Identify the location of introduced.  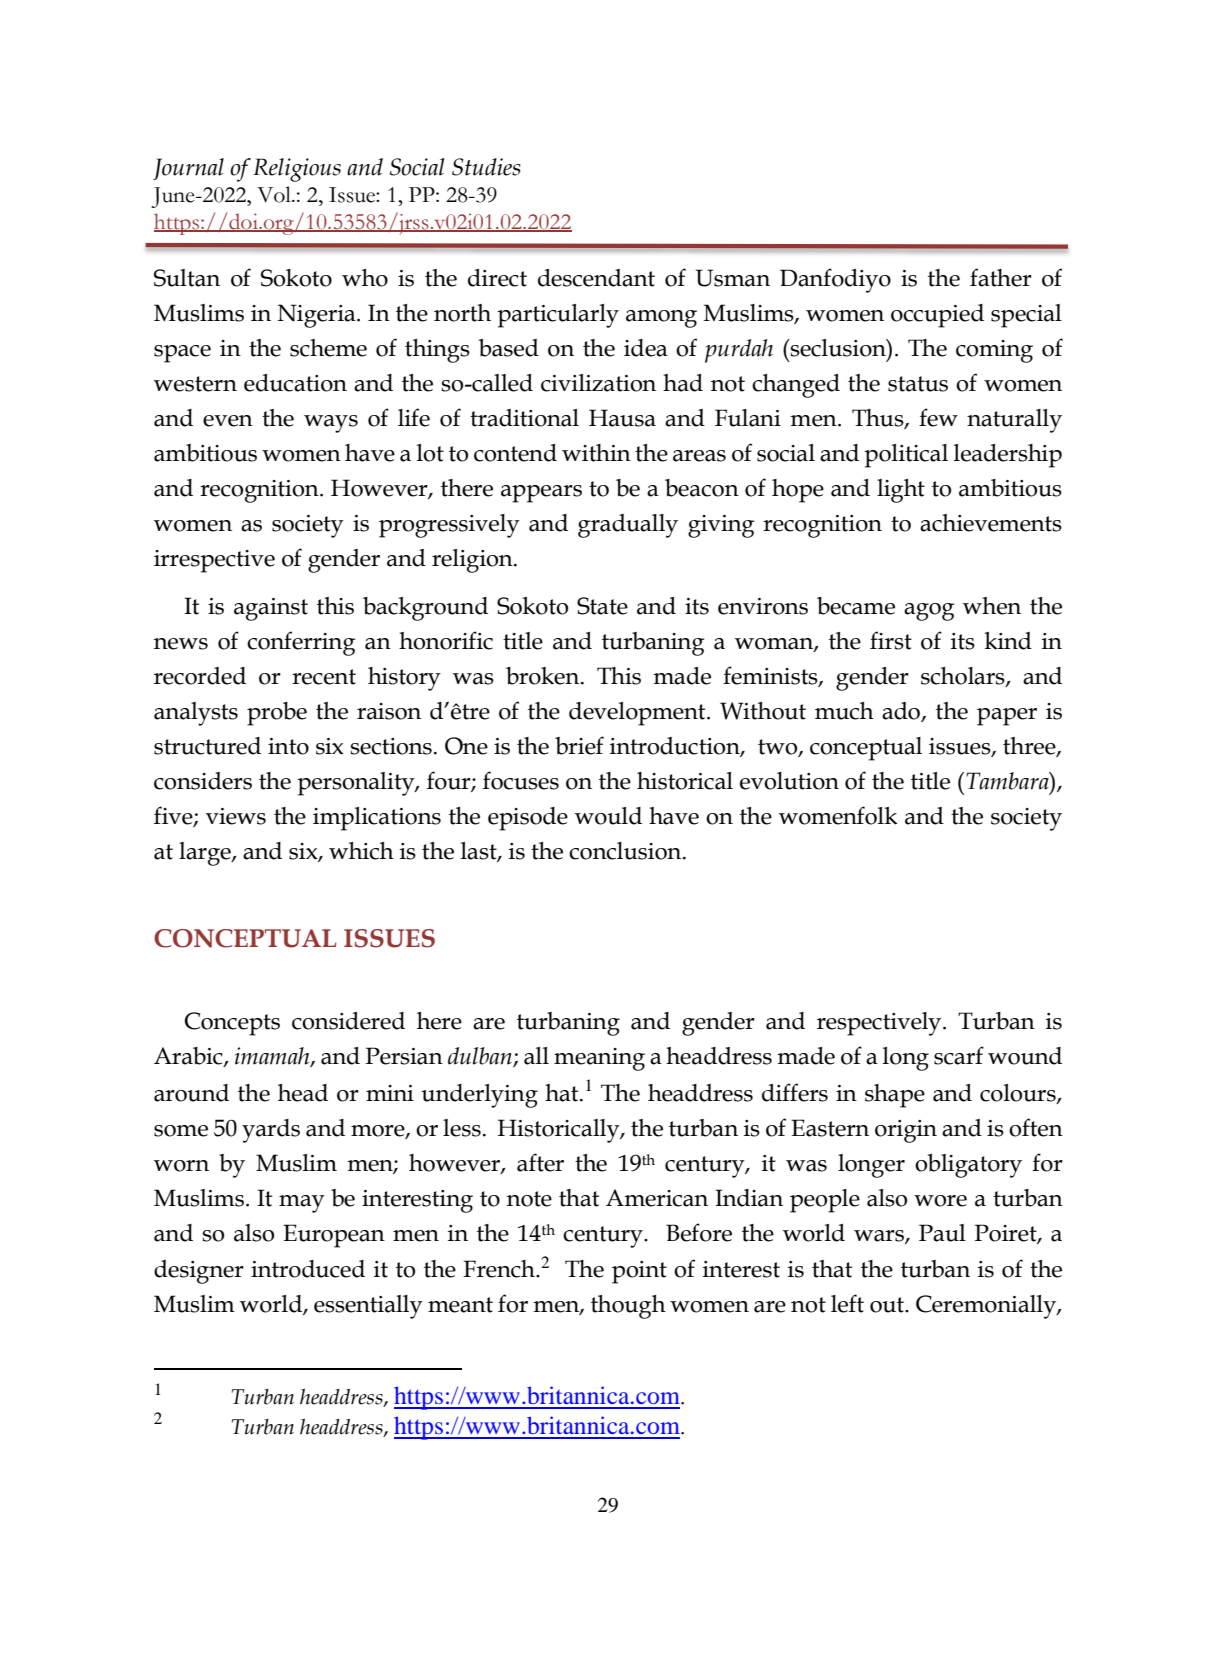
(308, 1269).
